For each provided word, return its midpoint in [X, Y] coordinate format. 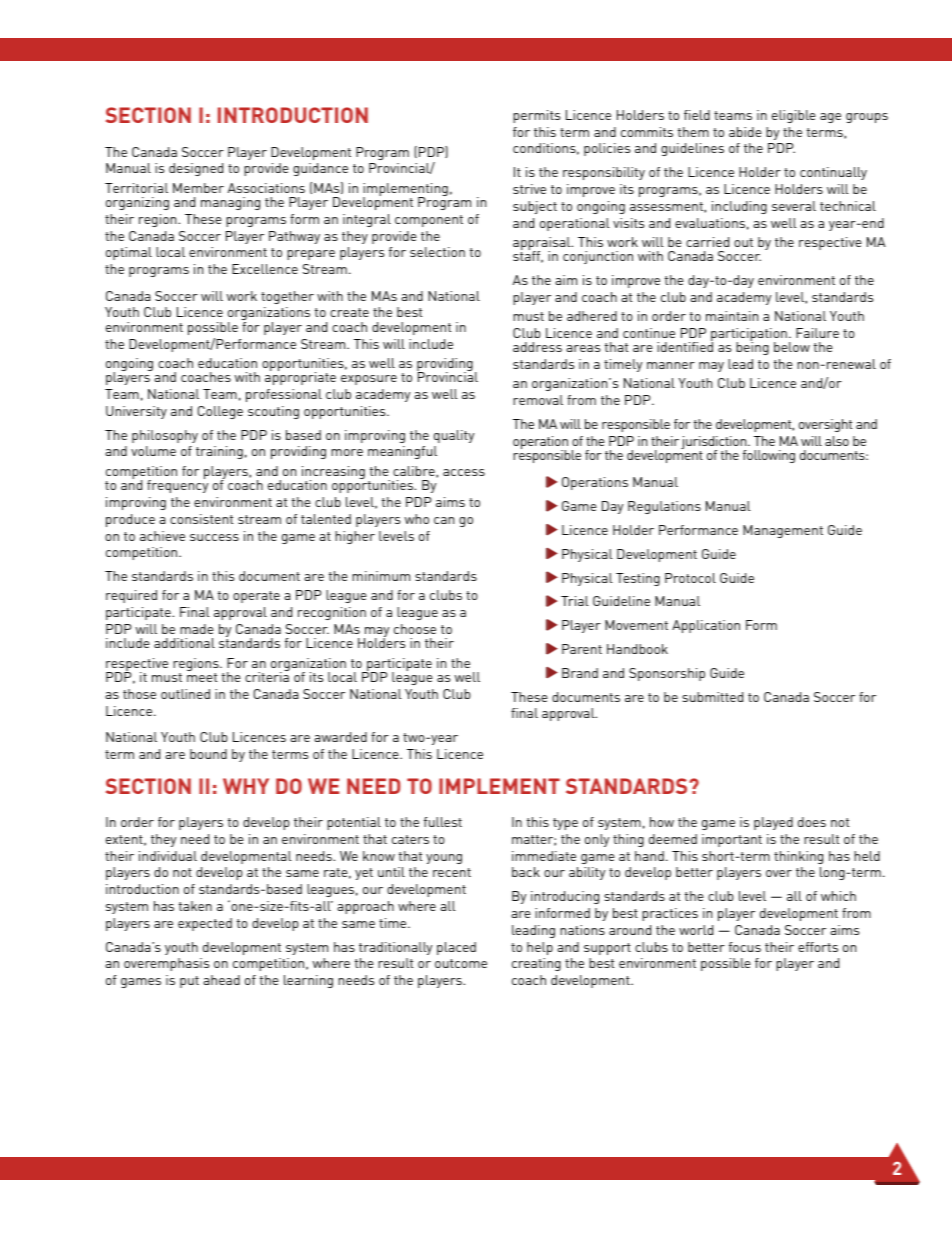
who [417, 519]
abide [745, 132]
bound [208, 754]
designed [196, 169]
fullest [443, 822]
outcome [461, 963]
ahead [221, 980]
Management [783, 531]
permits [536, 116]
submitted [712, 697]
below [792, 347]
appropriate [300, 377]
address [537, 347]
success [214, 537]
